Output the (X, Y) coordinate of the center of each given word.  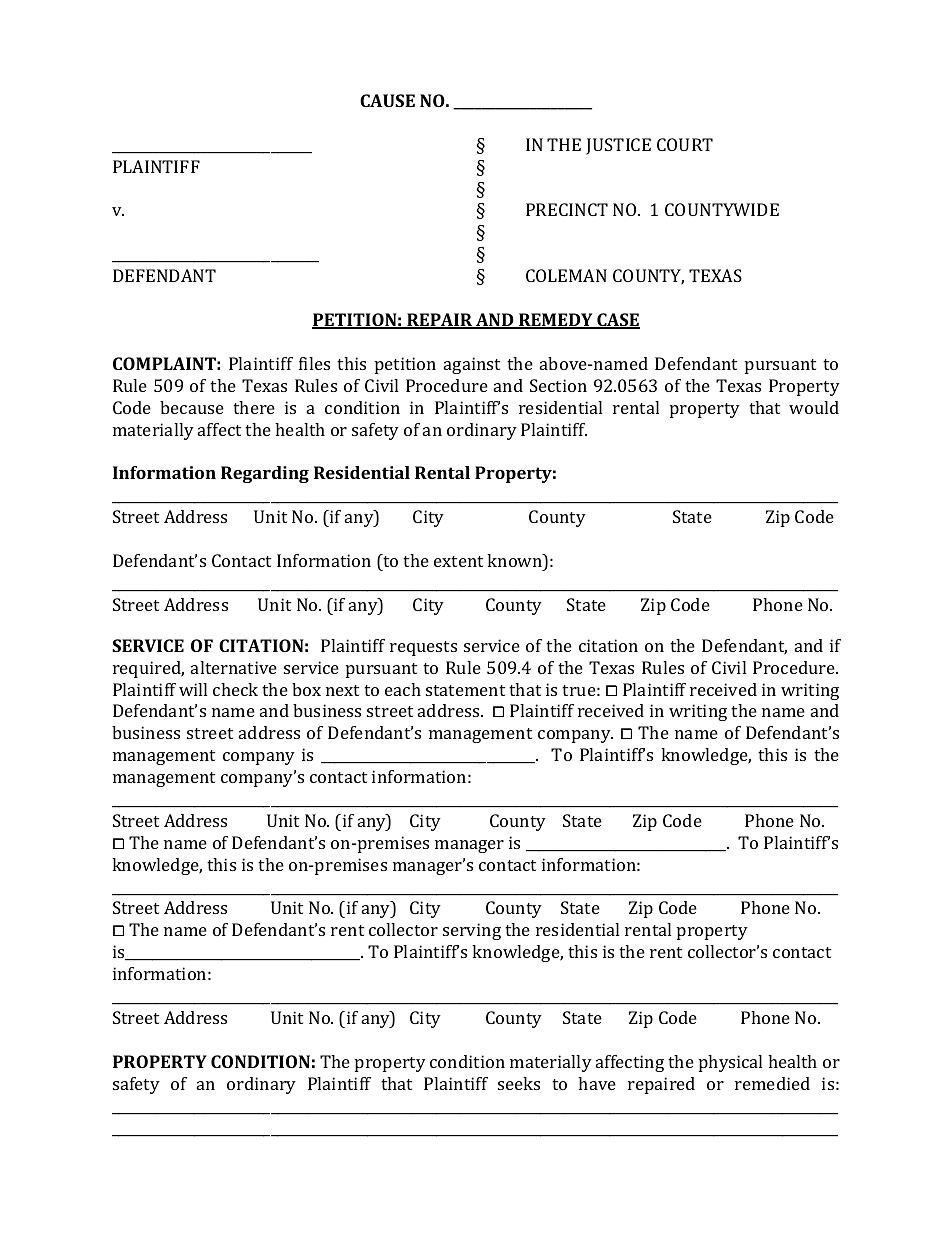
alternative (234, 667)
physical (730, 1063)
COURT (685, 144)
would (814, 407)
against (472, 365)
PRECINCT (567, 209)
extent (458, 561)
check (235, 689)
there (254, 407)
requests (423, 648)
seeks (519, 1083)
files (314, 363)
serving (472, 931)
